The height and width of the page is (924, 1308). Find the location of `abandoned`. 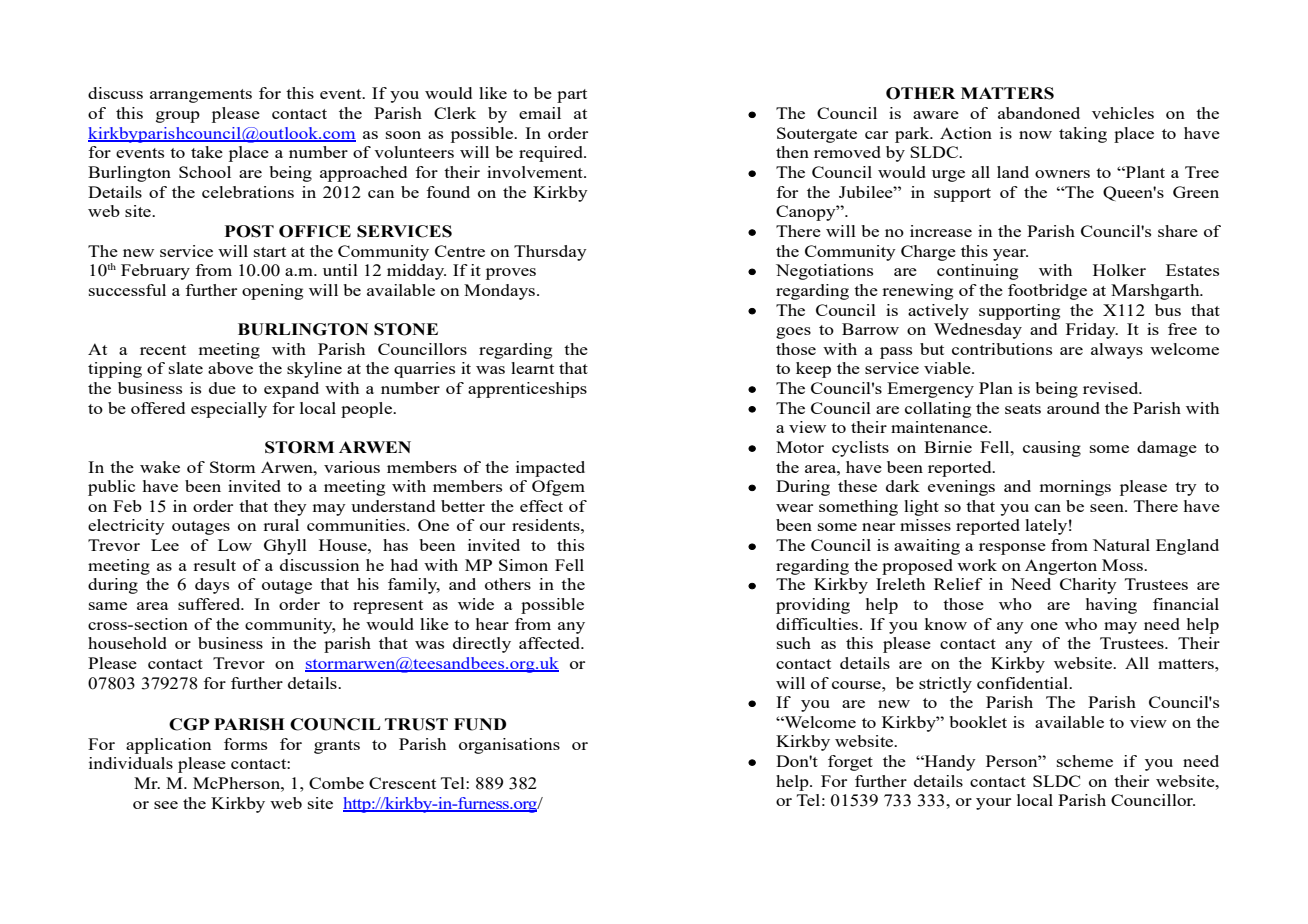

abandoned is located at coordinates (1039, 113).
